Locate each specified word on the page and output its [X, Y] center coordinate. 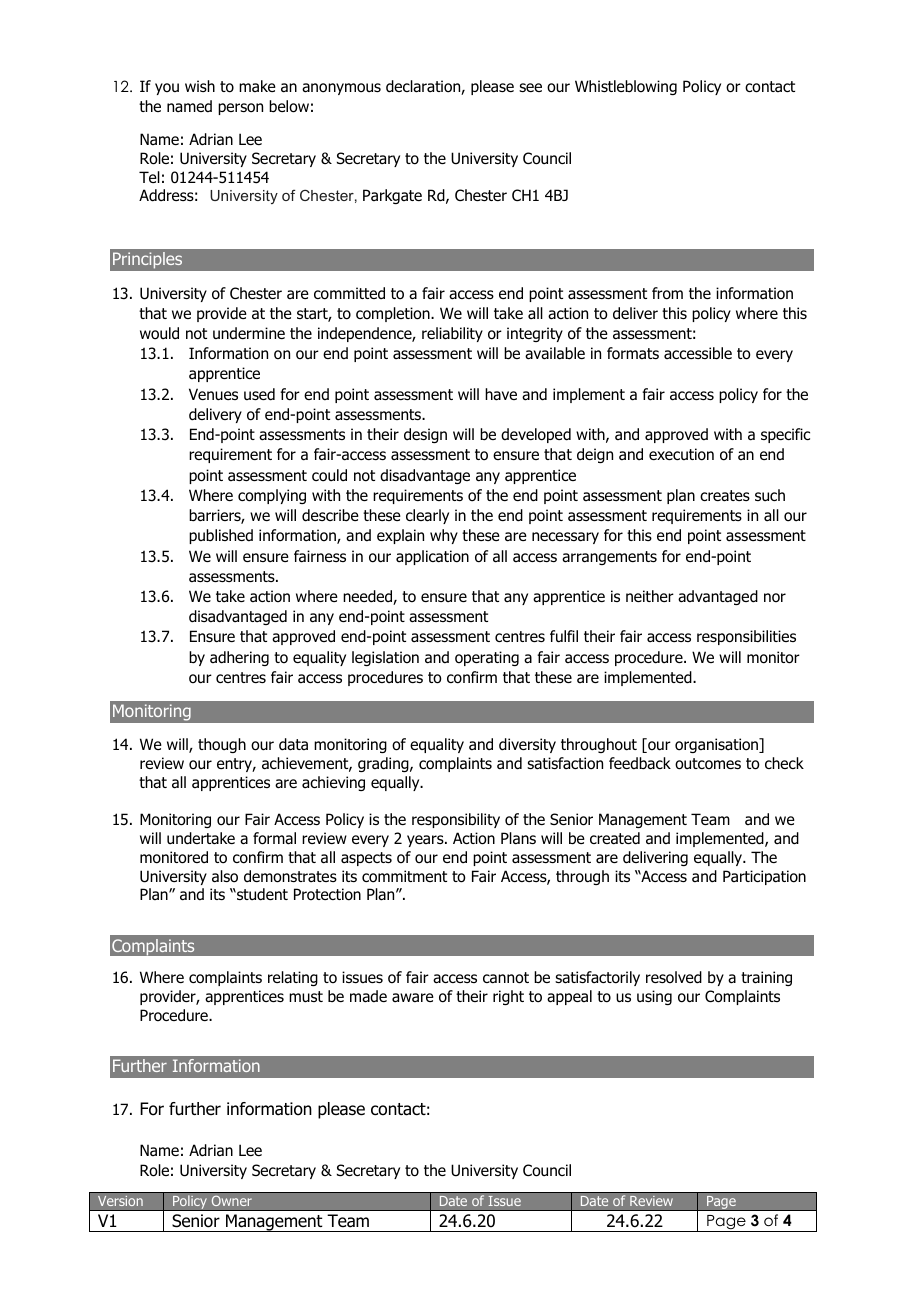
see [530, 87]
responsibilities [746, 637]
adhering [239, 658]
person [240, 109]
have [501, 394]
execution [681, 454]
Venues [213, 394]
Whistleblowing [626, 87]
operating [487, 658]
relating [293, 978]
